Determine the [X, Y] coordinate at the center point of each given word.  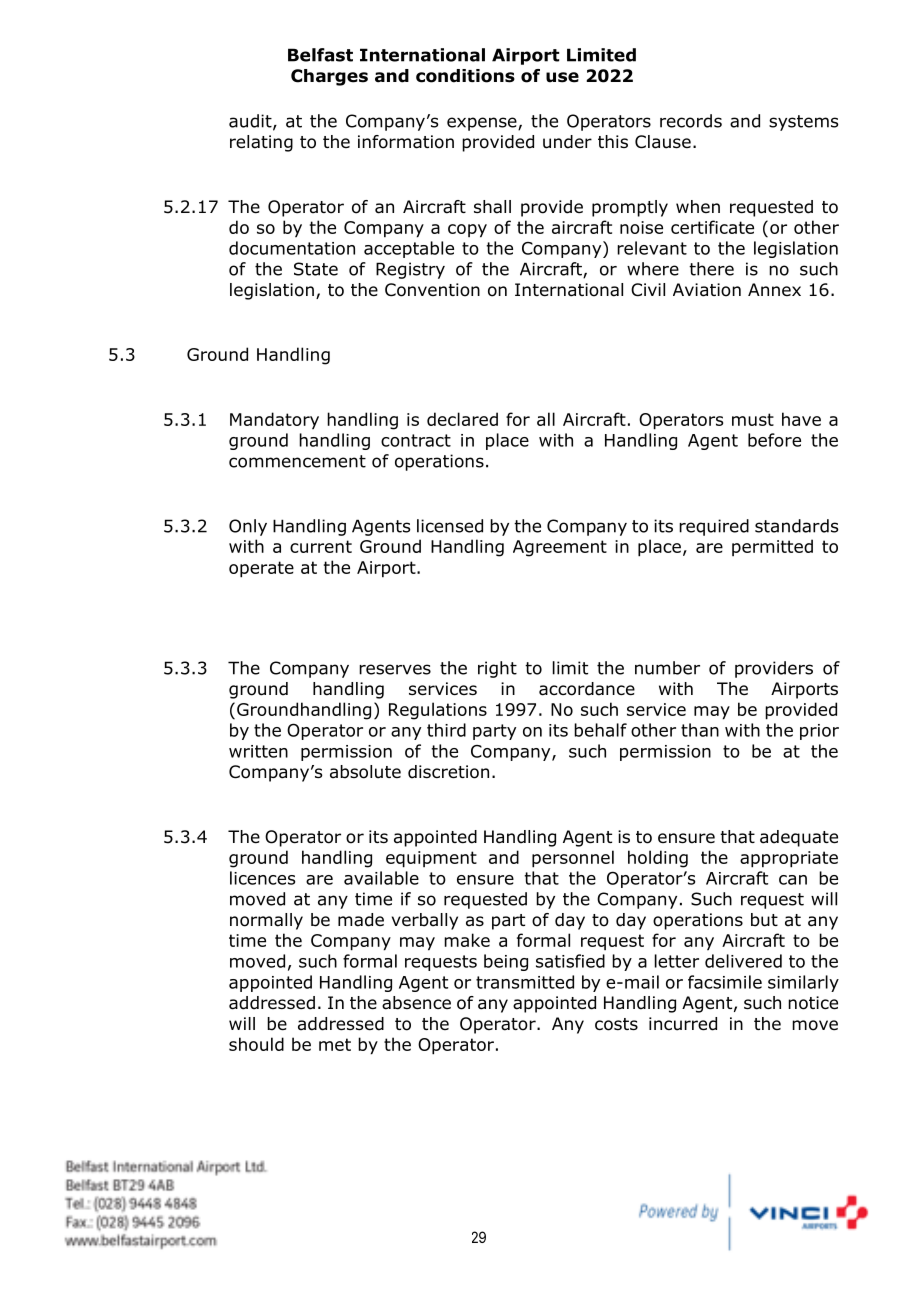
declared [462, 419]
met [335, 1044]
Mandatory [274, 421]
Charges [329, 77]
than [700, 730]
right [497, 669]
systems [804, 123]
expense [483, 124]
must [753, 419]
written [258, 751]
